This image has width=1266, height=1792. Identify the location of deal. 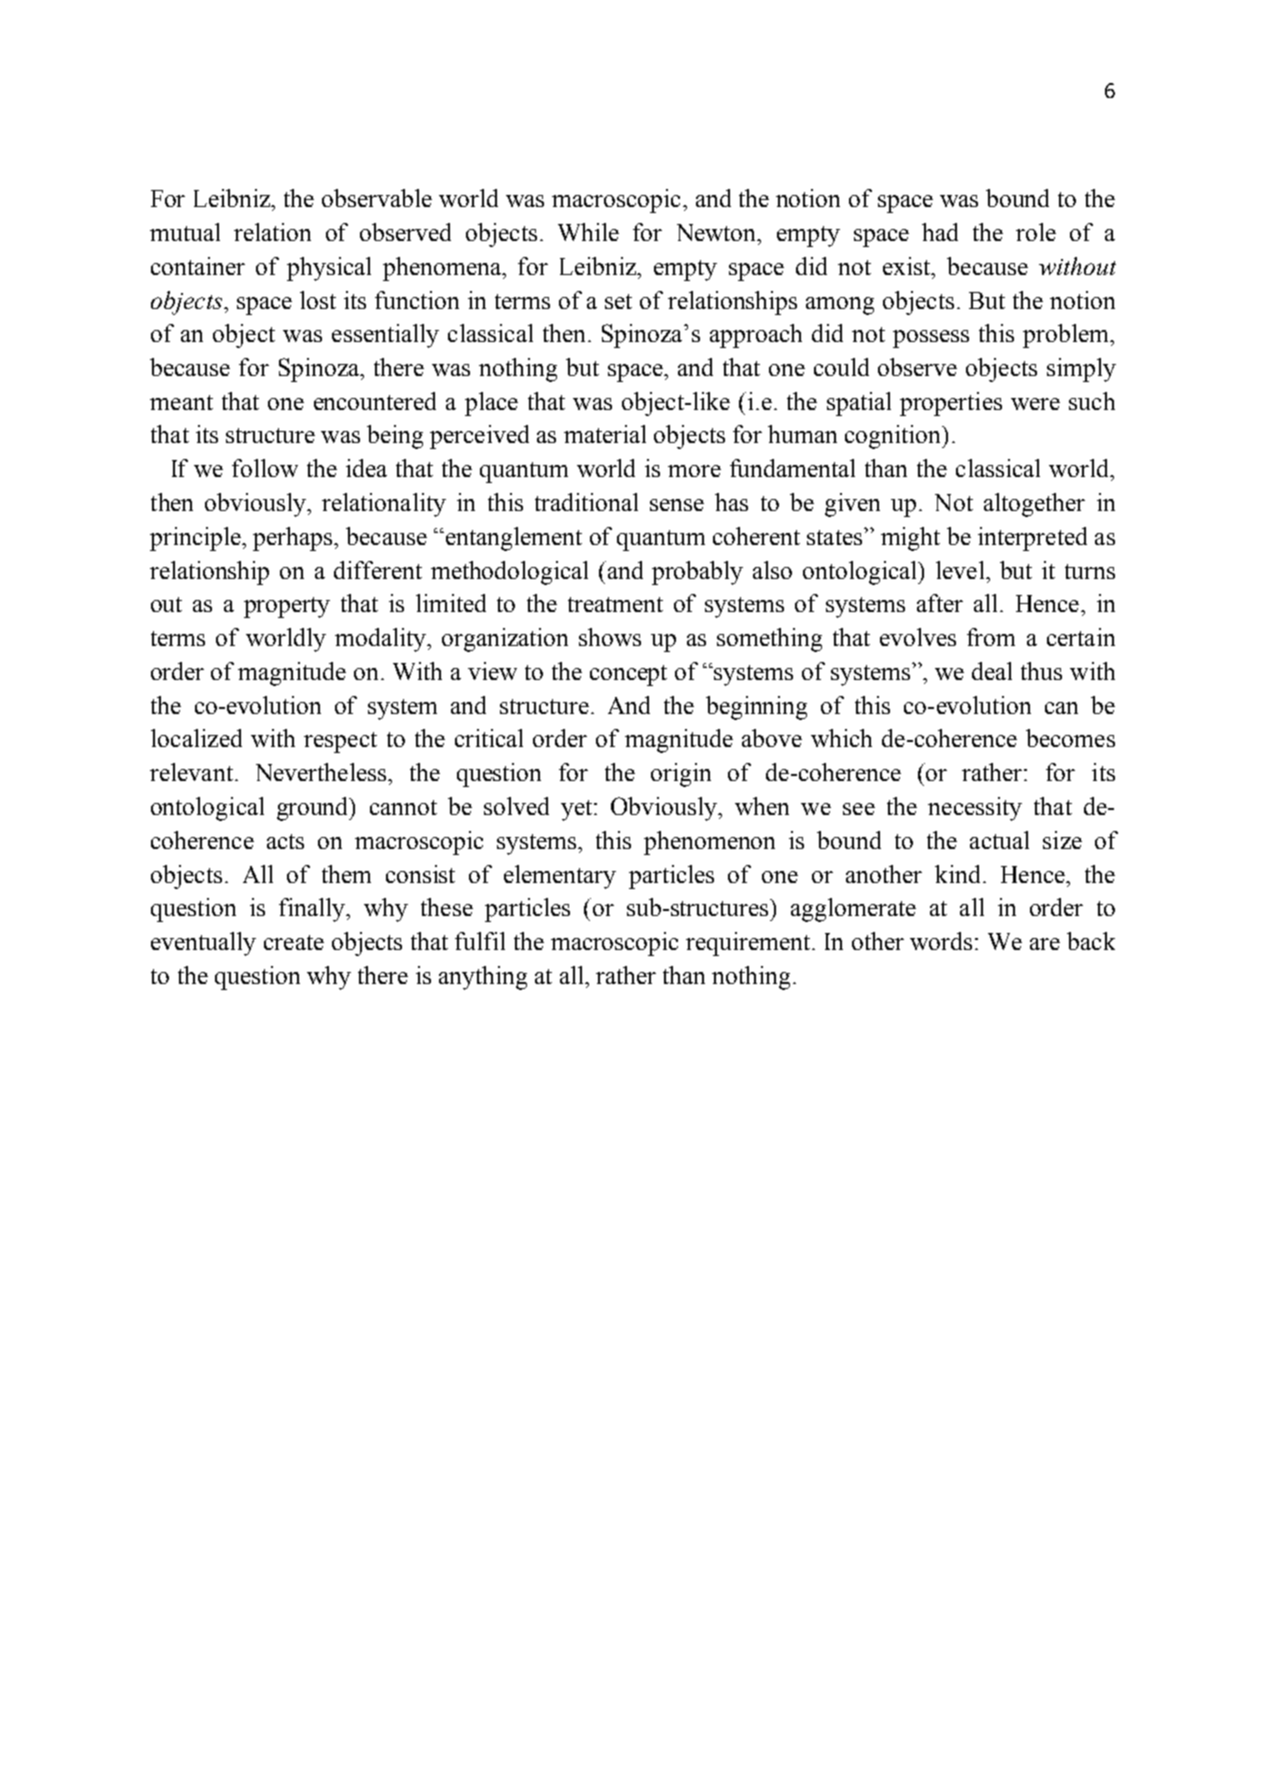
(992, 671).
